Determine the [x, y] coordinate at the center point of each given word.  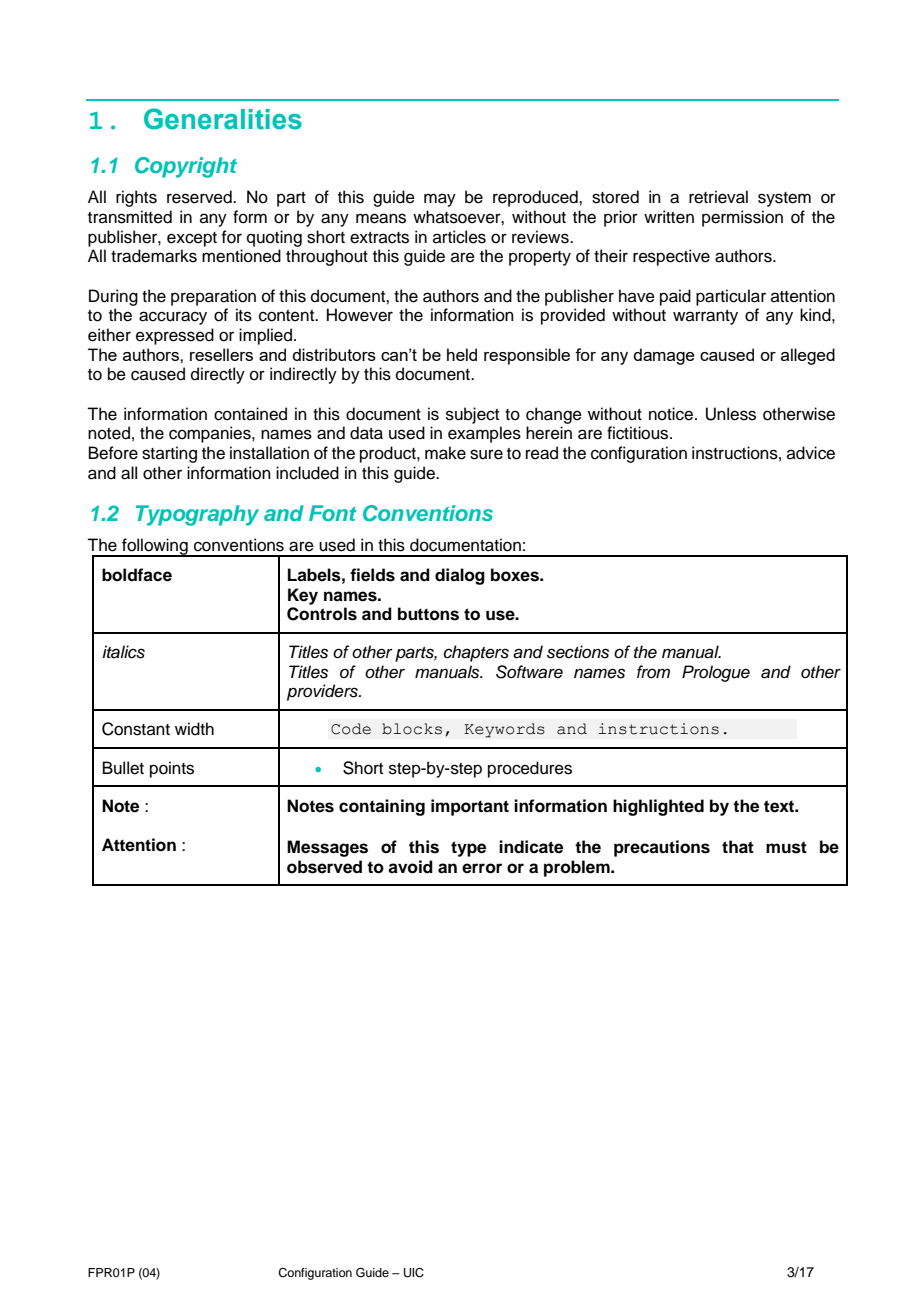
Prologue [716, 673]
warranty [705, 317]
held [462, 354]
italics [123, 652]
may [440, 200]
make [445, 453]
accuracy [173, 318]
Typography [197, 515]
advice [811, 453]
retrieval [718, 197]
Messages [327, 848]
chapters [476, 653]
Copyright [186, 167]
